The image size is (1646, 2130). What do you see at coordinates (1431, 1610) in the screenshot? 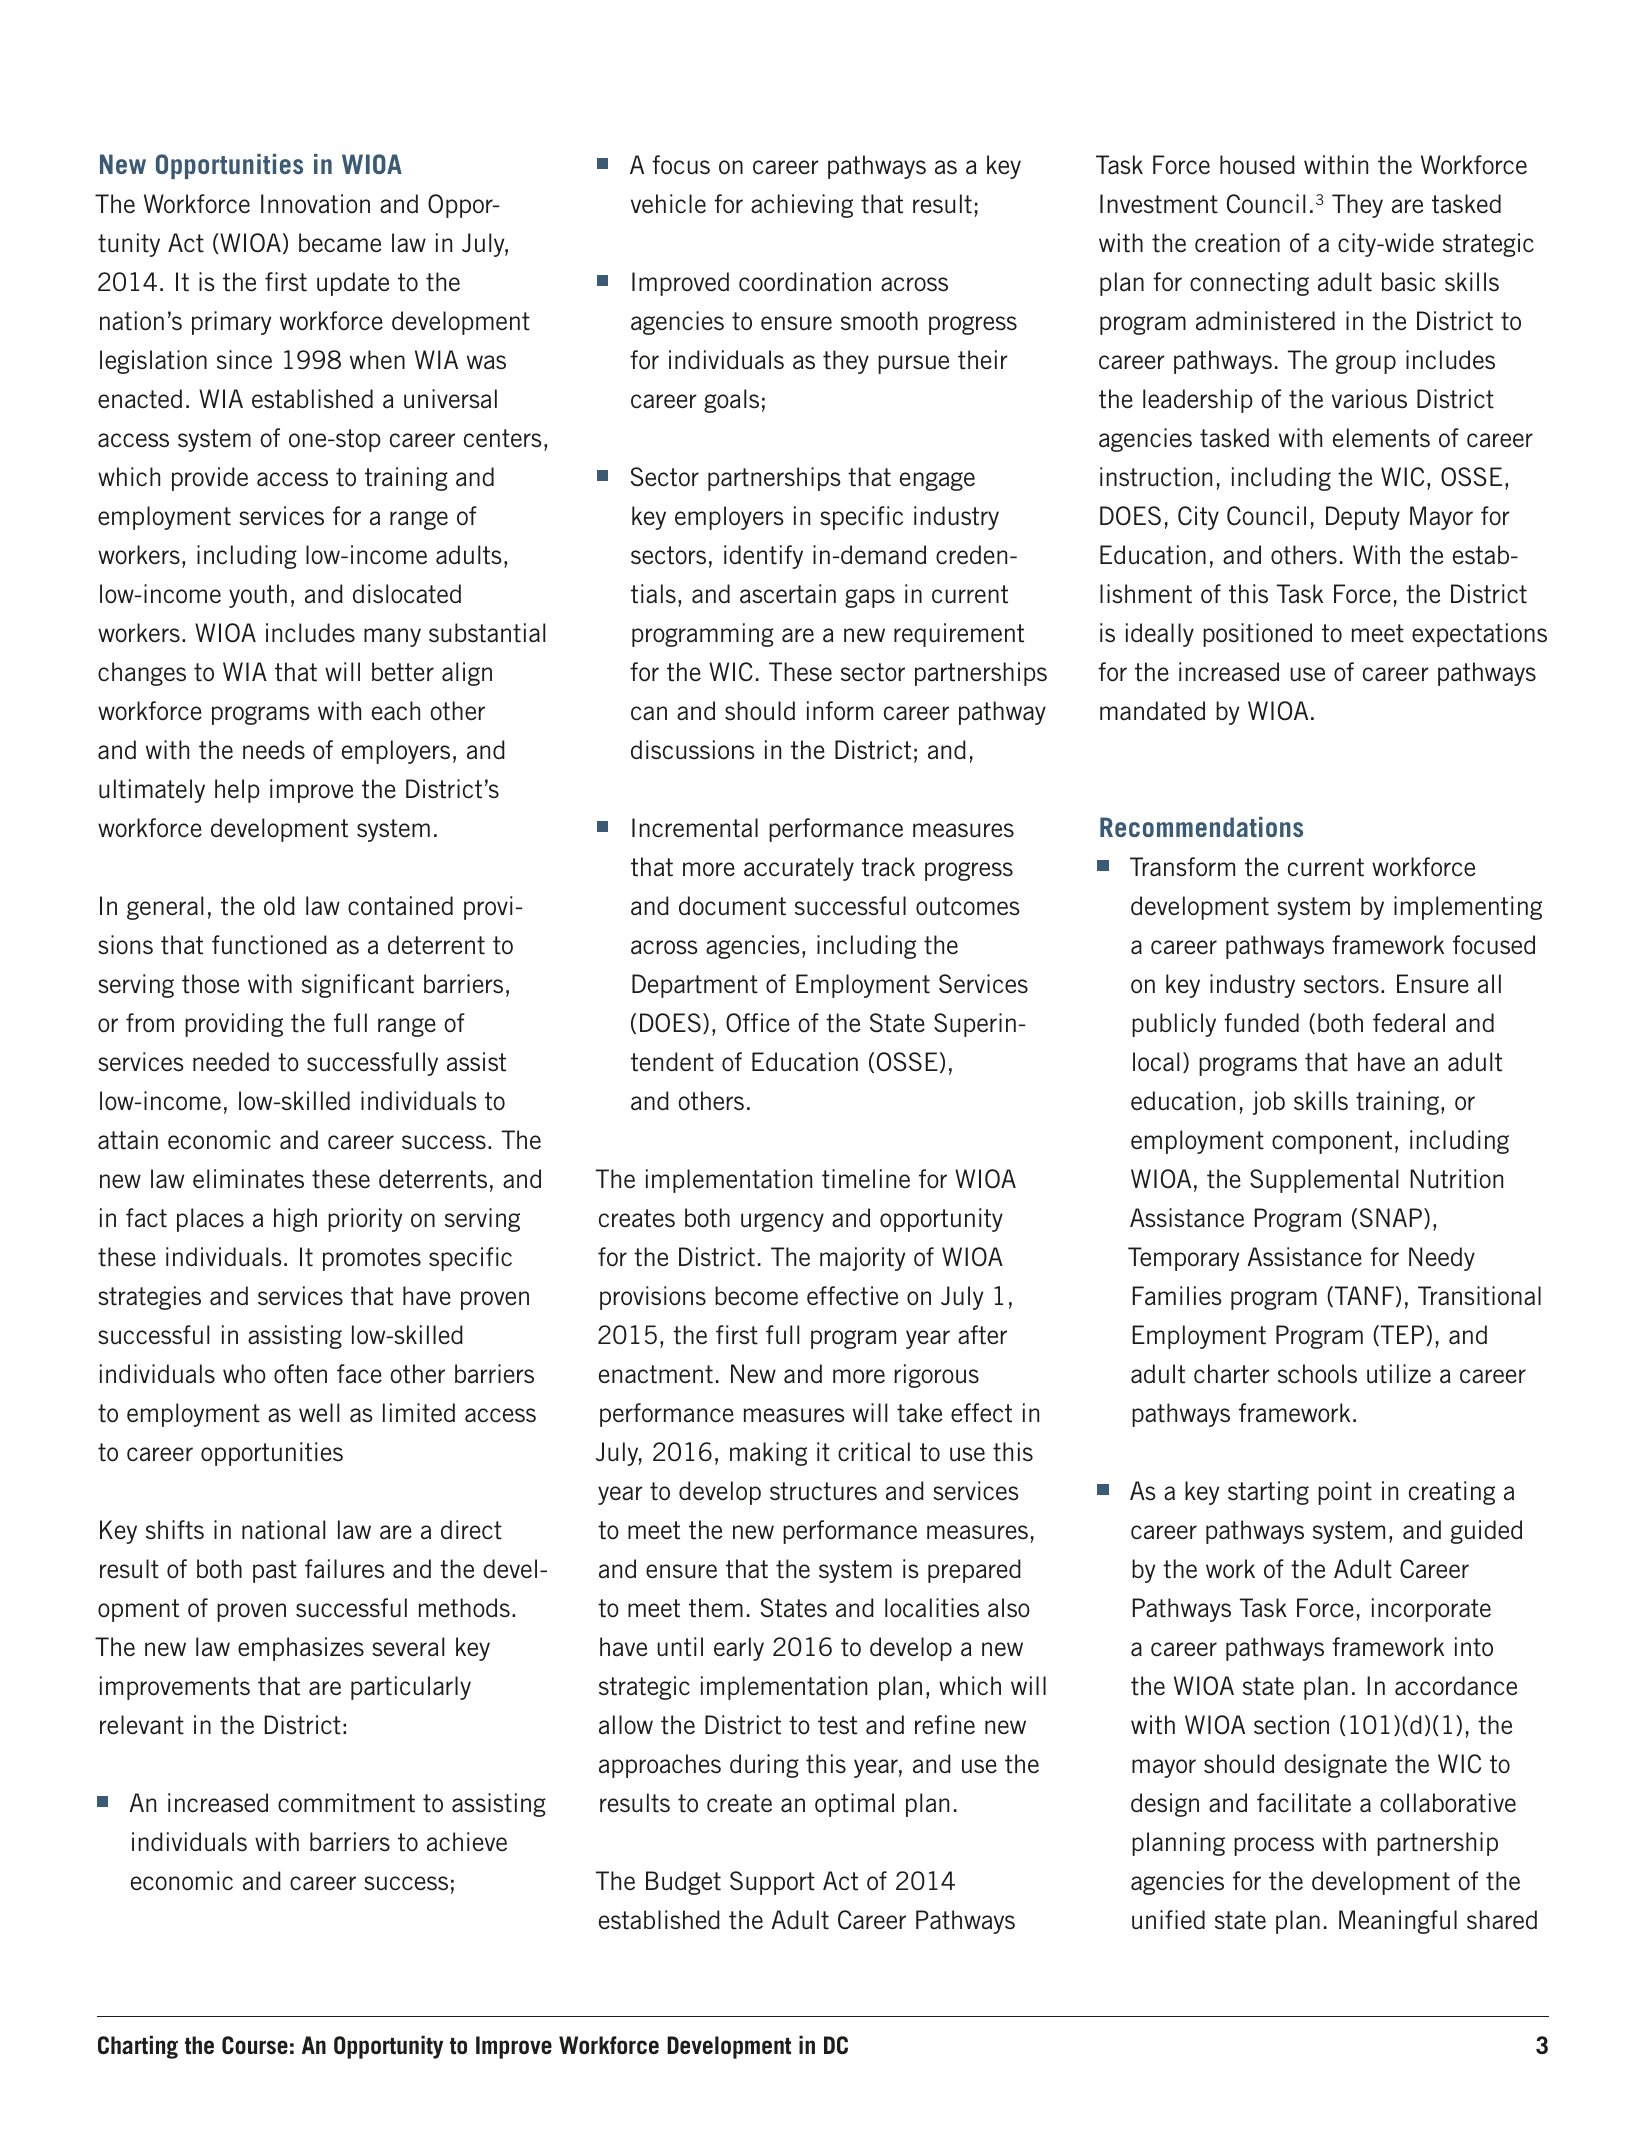
I see `incorporate` at bounding box center [1431, 1610].
